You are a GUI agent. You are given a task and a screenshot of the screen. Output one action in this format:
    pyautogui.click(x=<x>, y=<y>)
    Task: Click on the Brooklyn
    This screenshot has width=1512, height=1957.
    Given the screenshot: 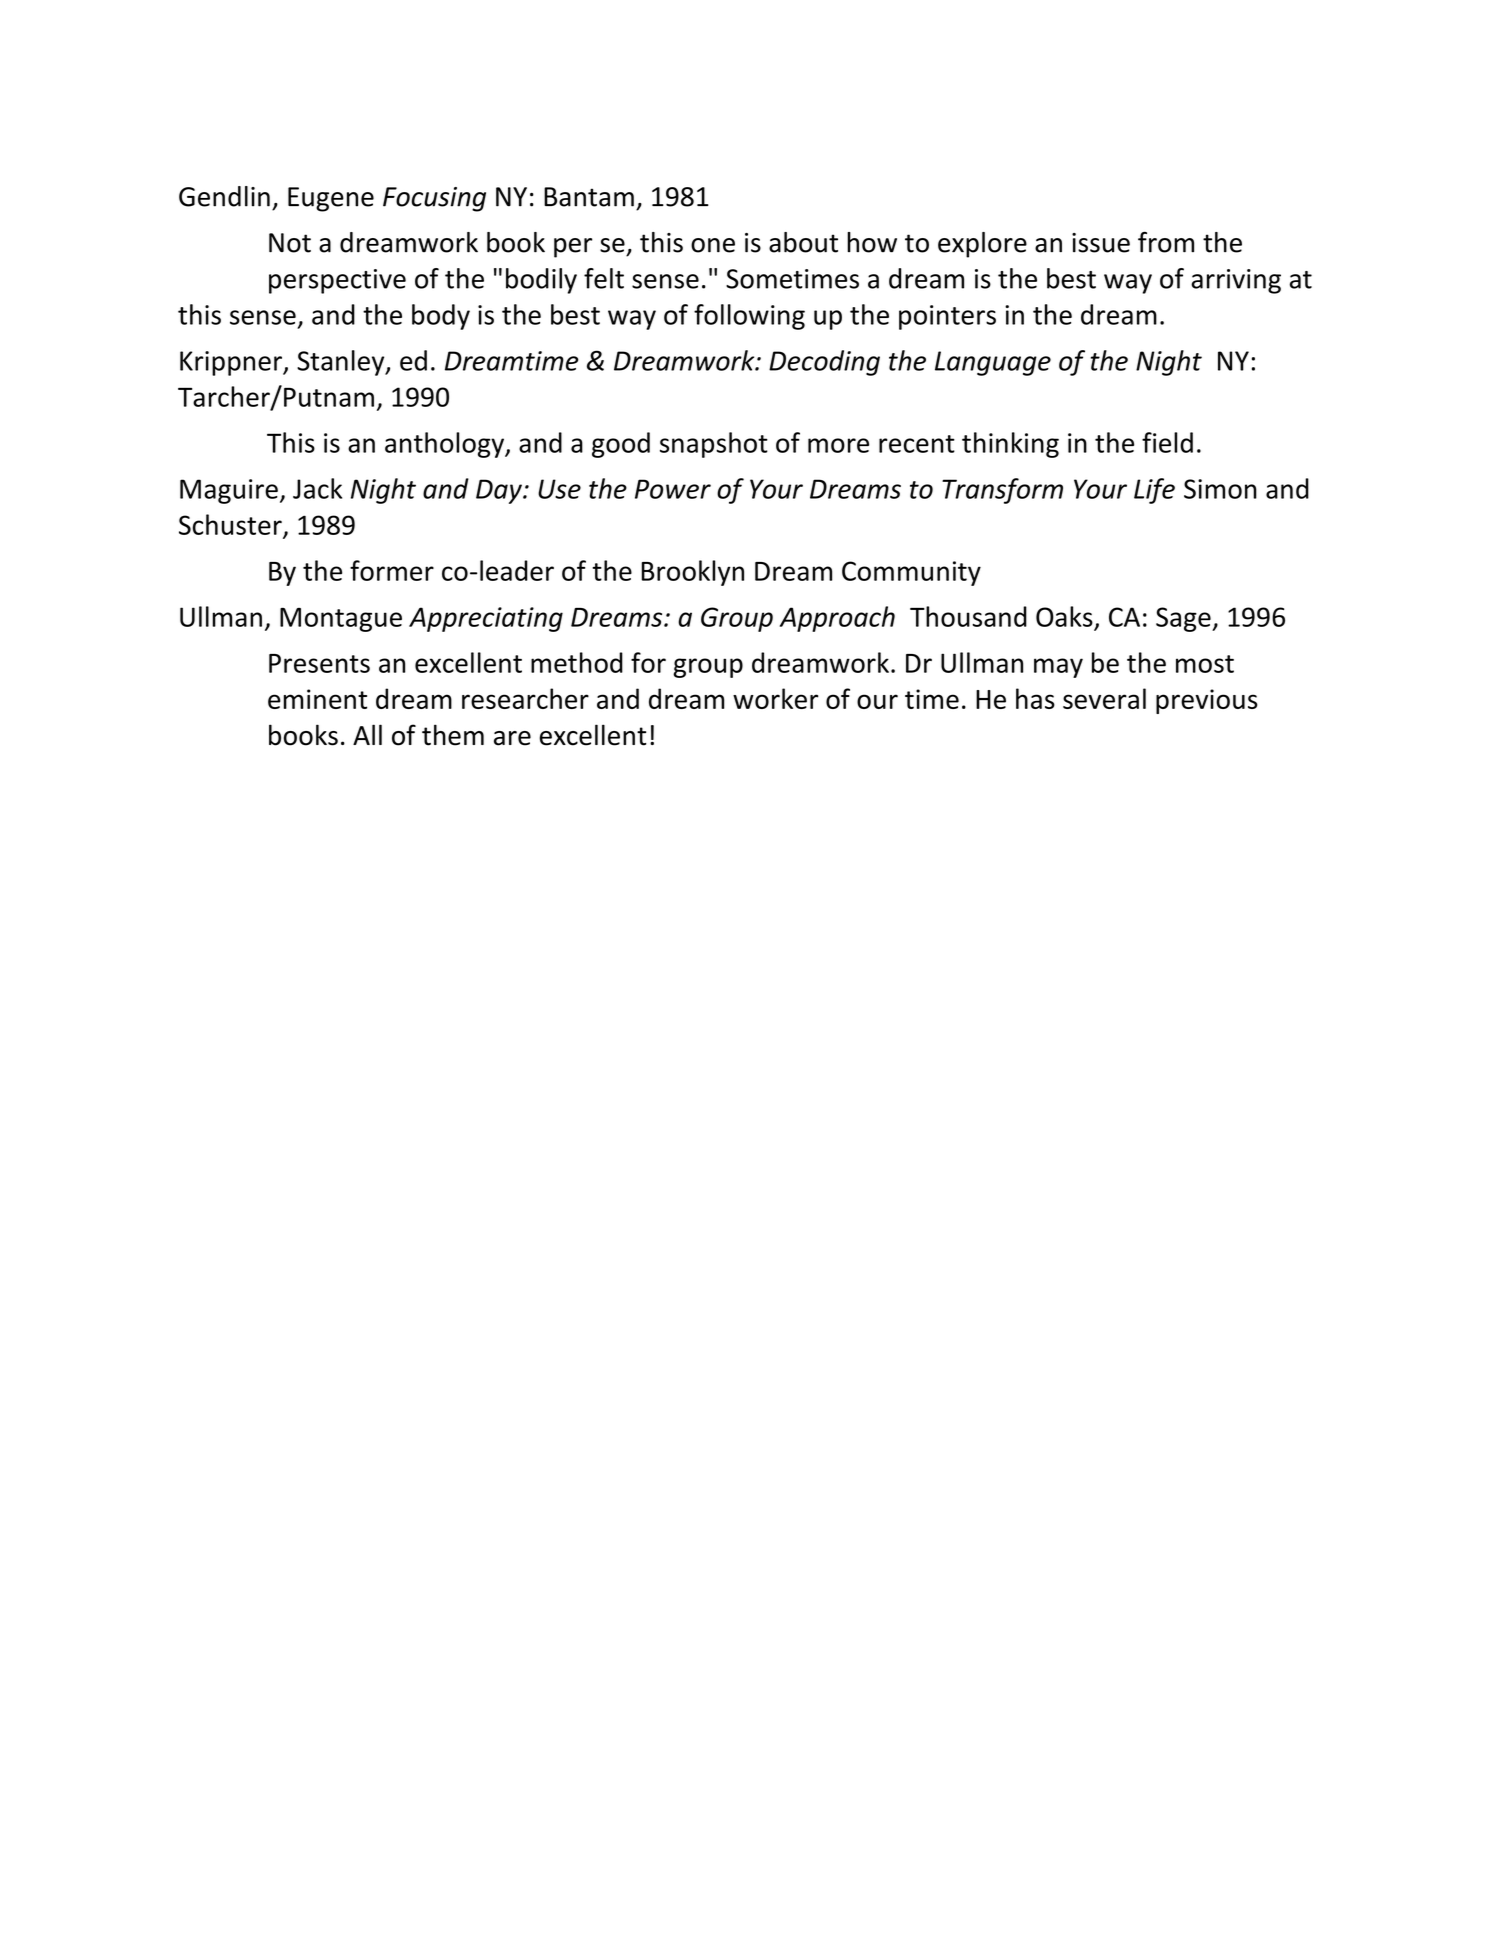 What is the action you would take?
    pyautogui.click(x=692, y=573)
